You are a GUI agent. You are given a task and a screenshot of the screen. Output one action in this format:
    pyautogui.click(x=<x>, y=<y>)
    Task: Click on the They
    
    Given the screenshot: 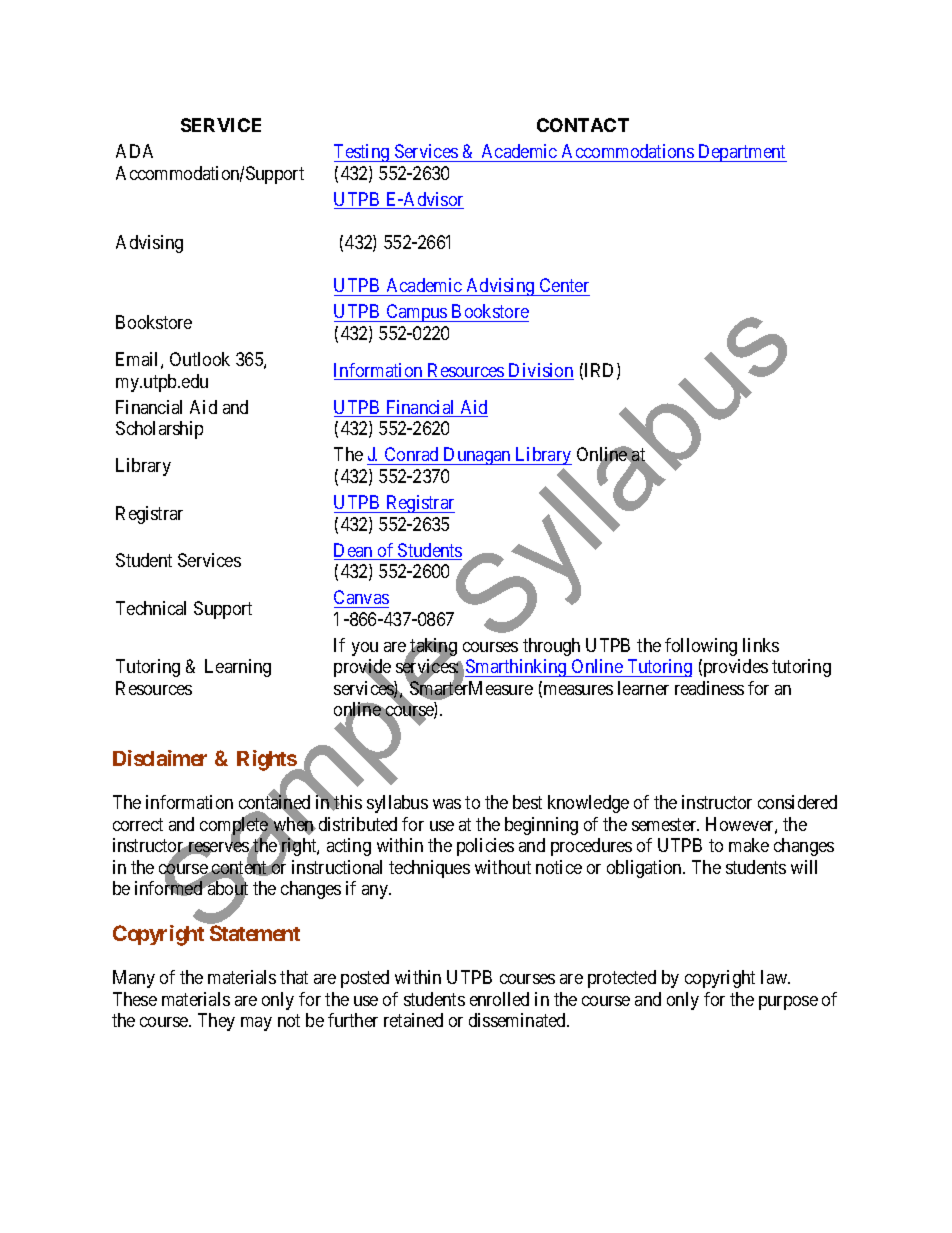 What is the action you would take?
    pyautogui.click(x=216, y=1022)
